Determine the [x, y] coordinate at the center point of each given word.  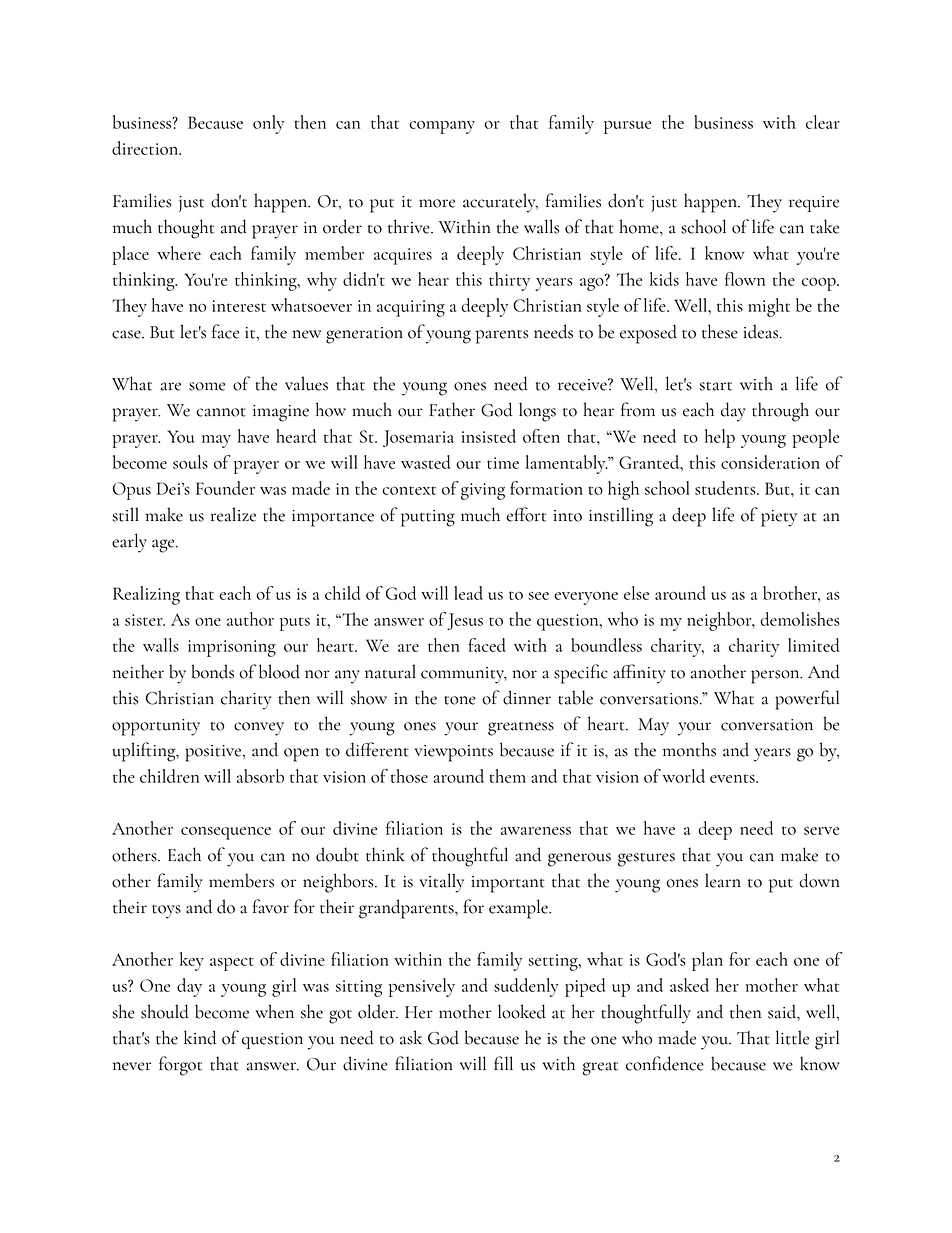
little [792, 1037]
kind [200, 1037]
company [442, 127]
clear [823, 122]
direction [146, 148]
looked [522, 1011]
